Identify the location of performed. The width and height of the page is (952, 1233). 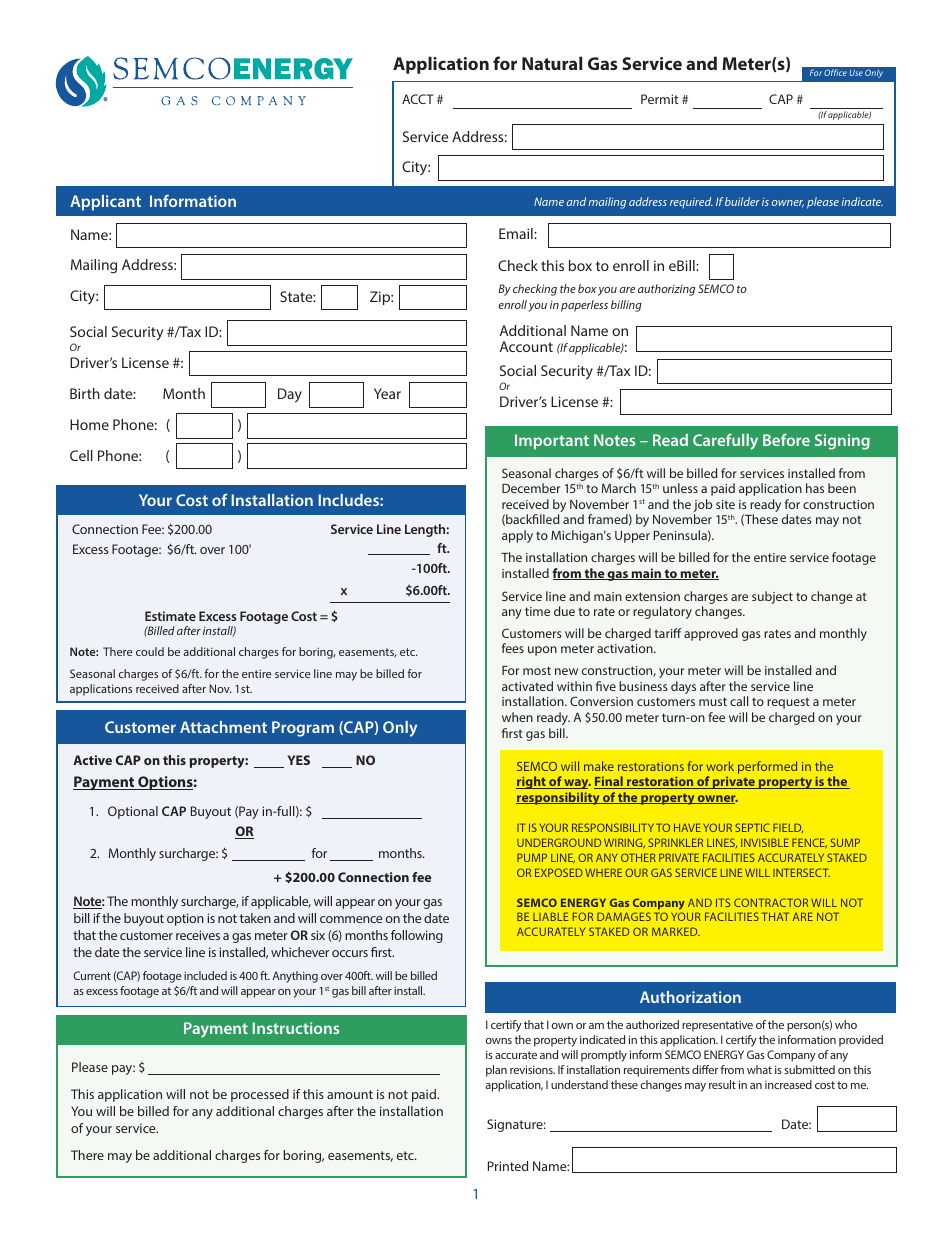
(767, 767).
